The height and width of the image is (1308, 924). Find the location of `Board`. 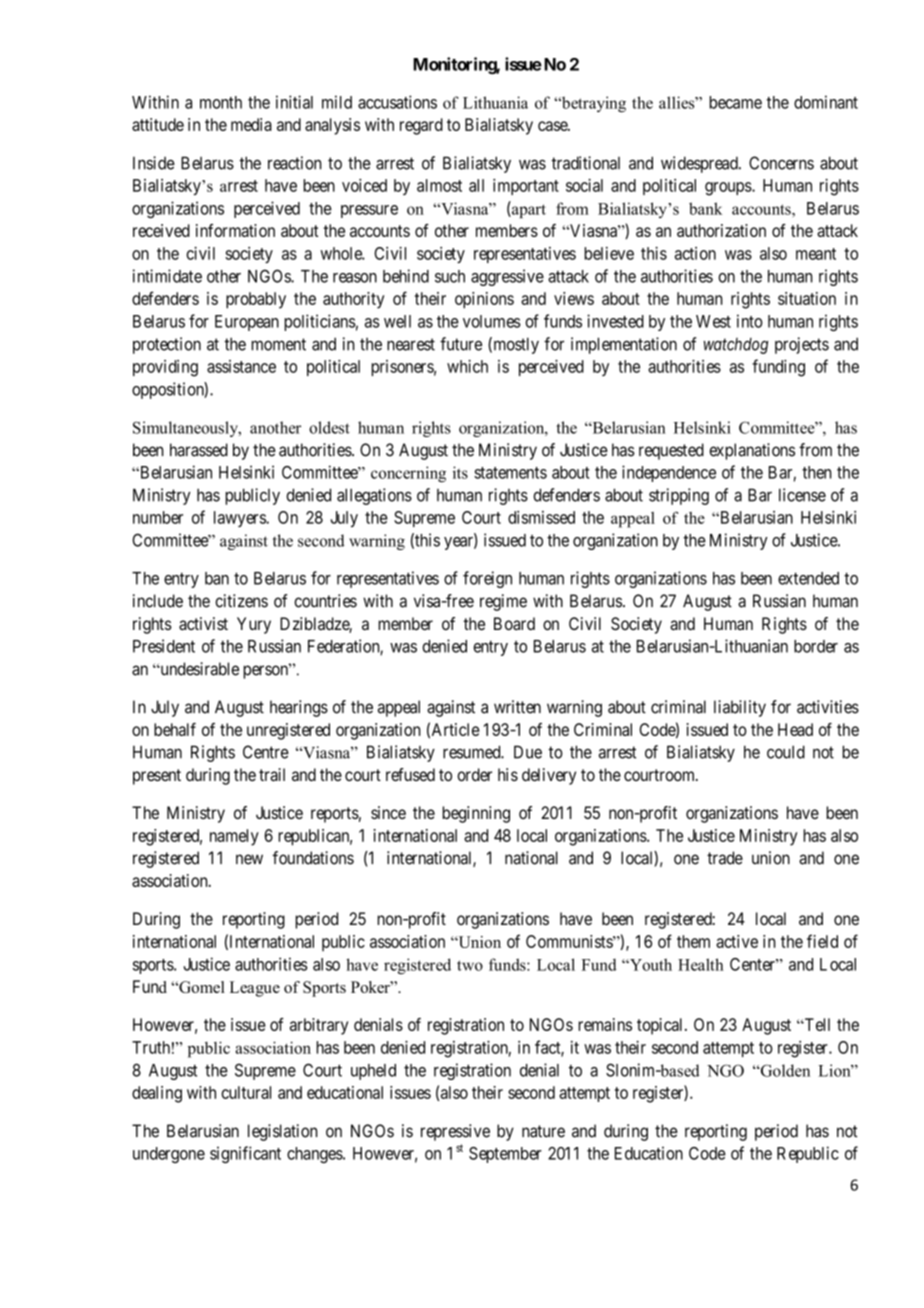

Board is located at coordinates (514, 623).
